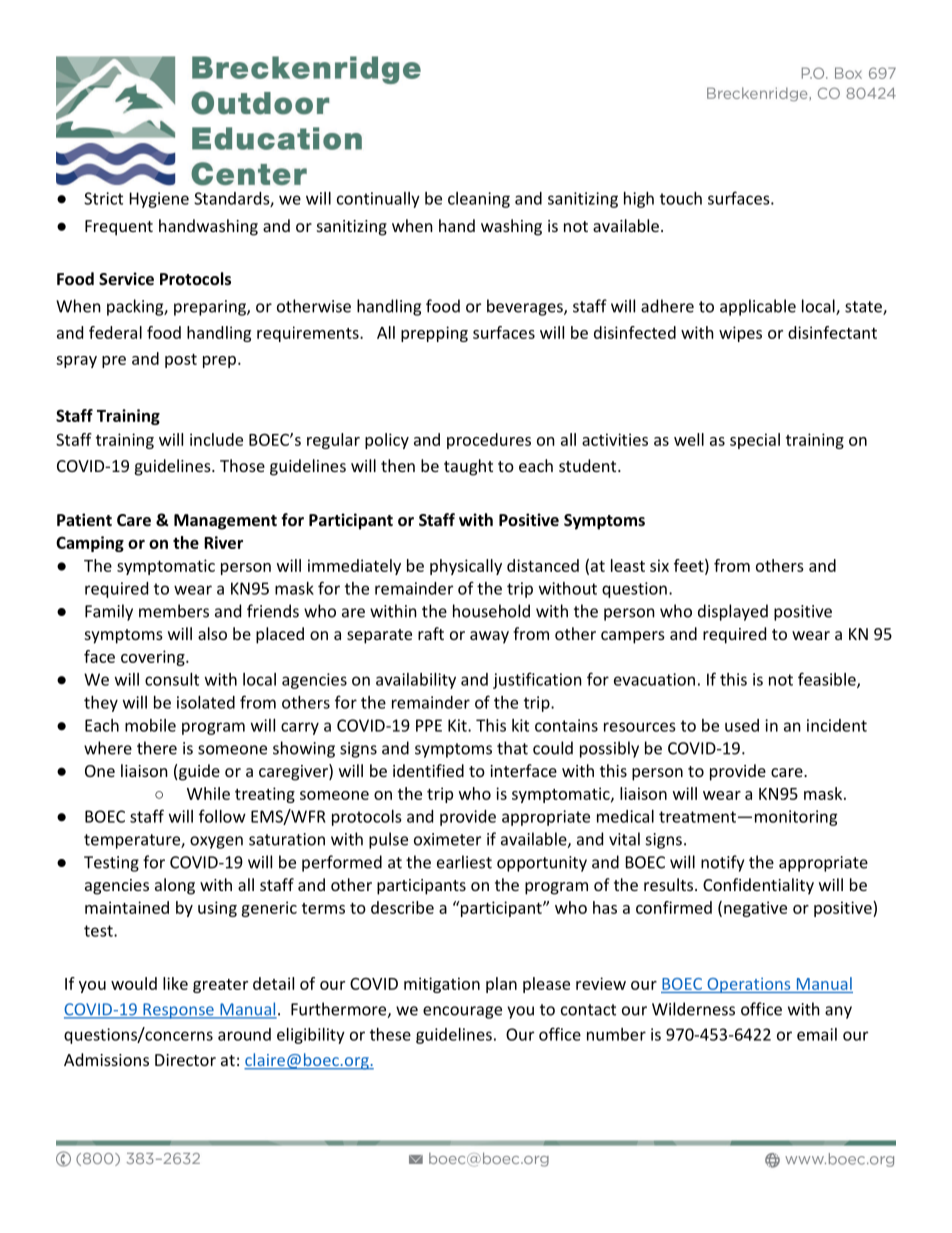  I want to click on Response, so click(178, 1011).
